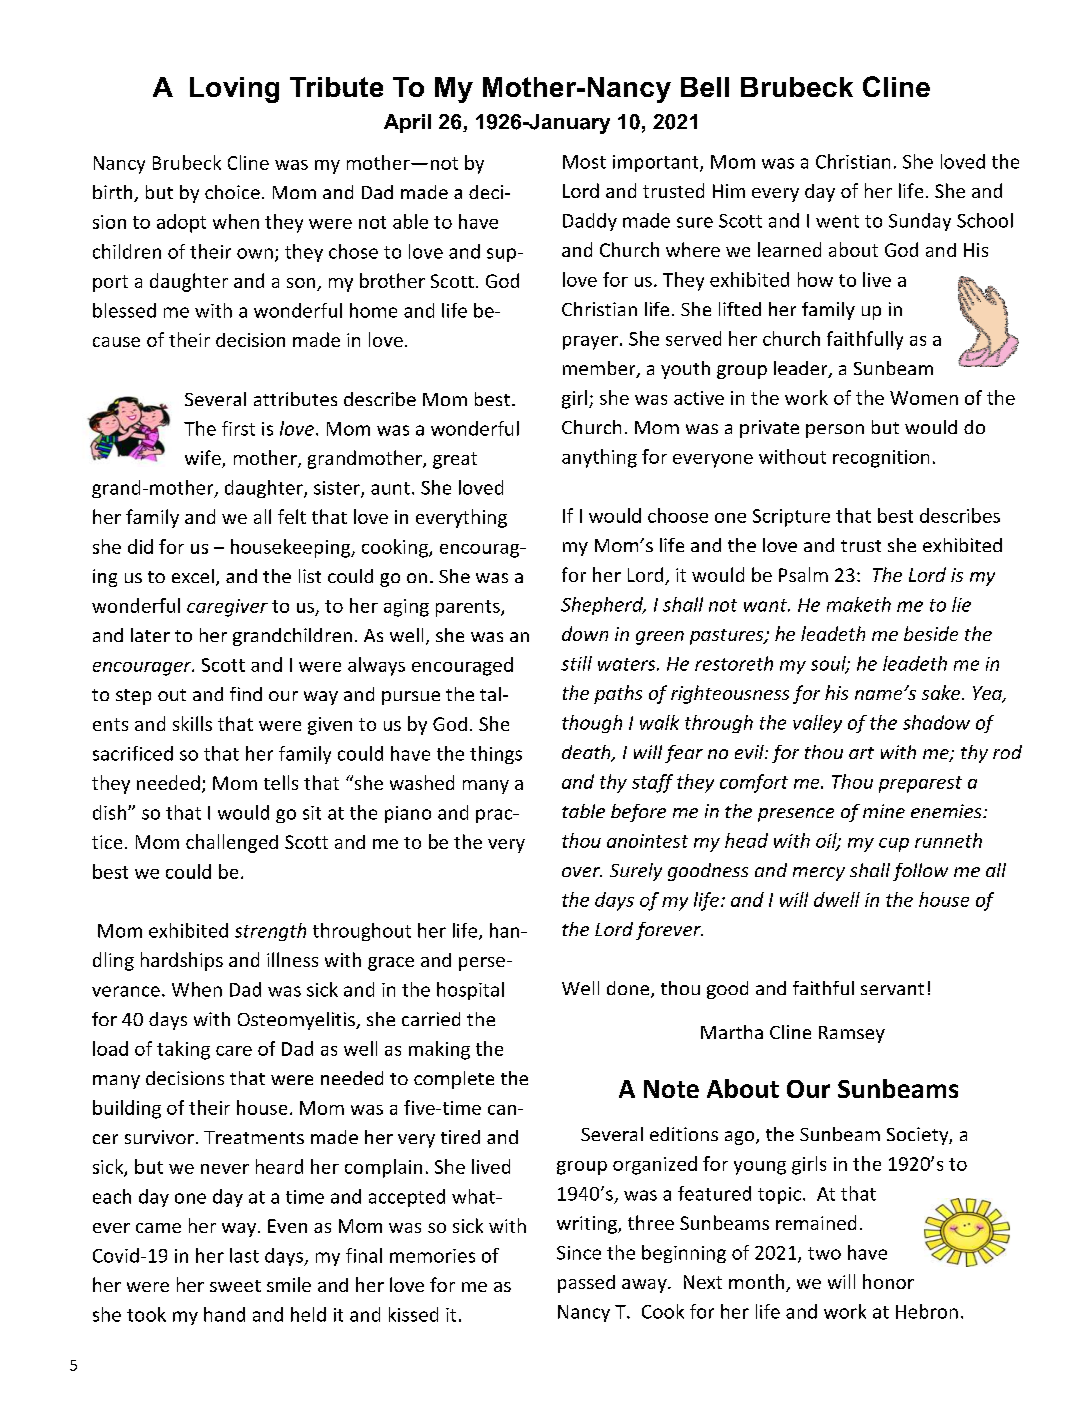  What do you see at coordinates (292, 959) in the screenshot?
I see `illness` at bounding box center [292, 959].
